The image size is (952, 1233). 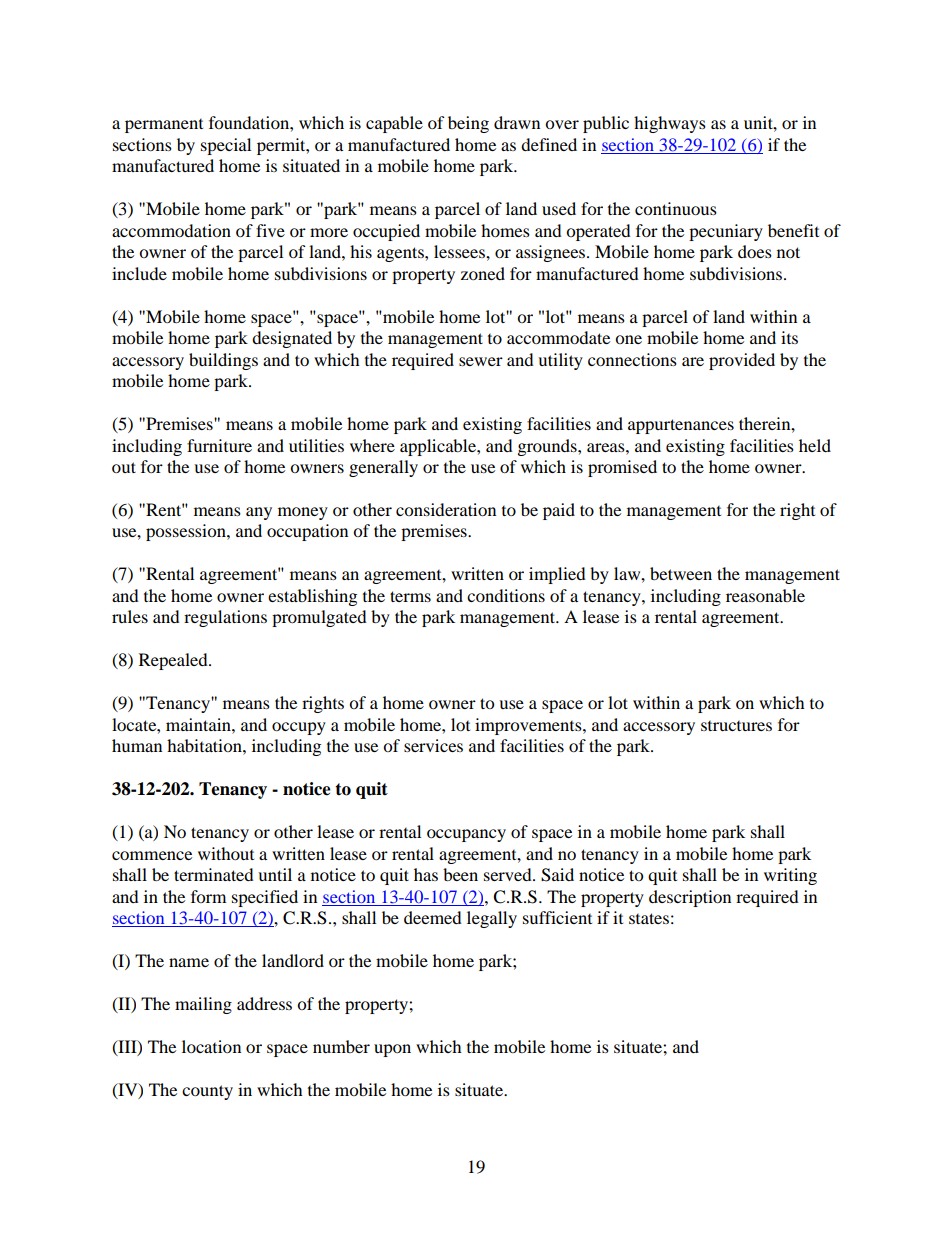 I want to click on structures, so click(x=736, y=726).
